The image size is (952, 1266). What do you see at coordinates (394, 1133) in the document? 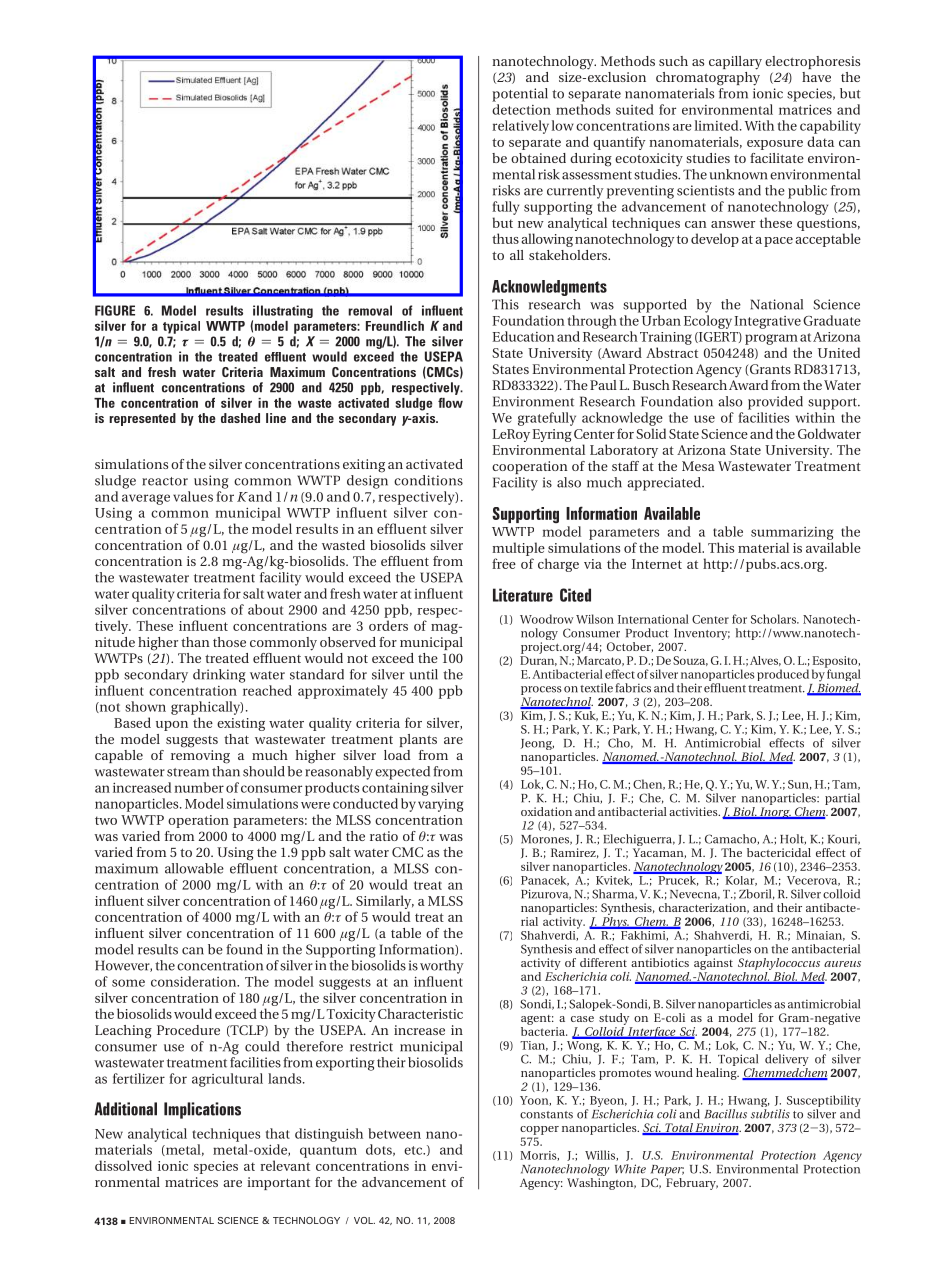
I see `between` at bounding box center [394, 1133].
